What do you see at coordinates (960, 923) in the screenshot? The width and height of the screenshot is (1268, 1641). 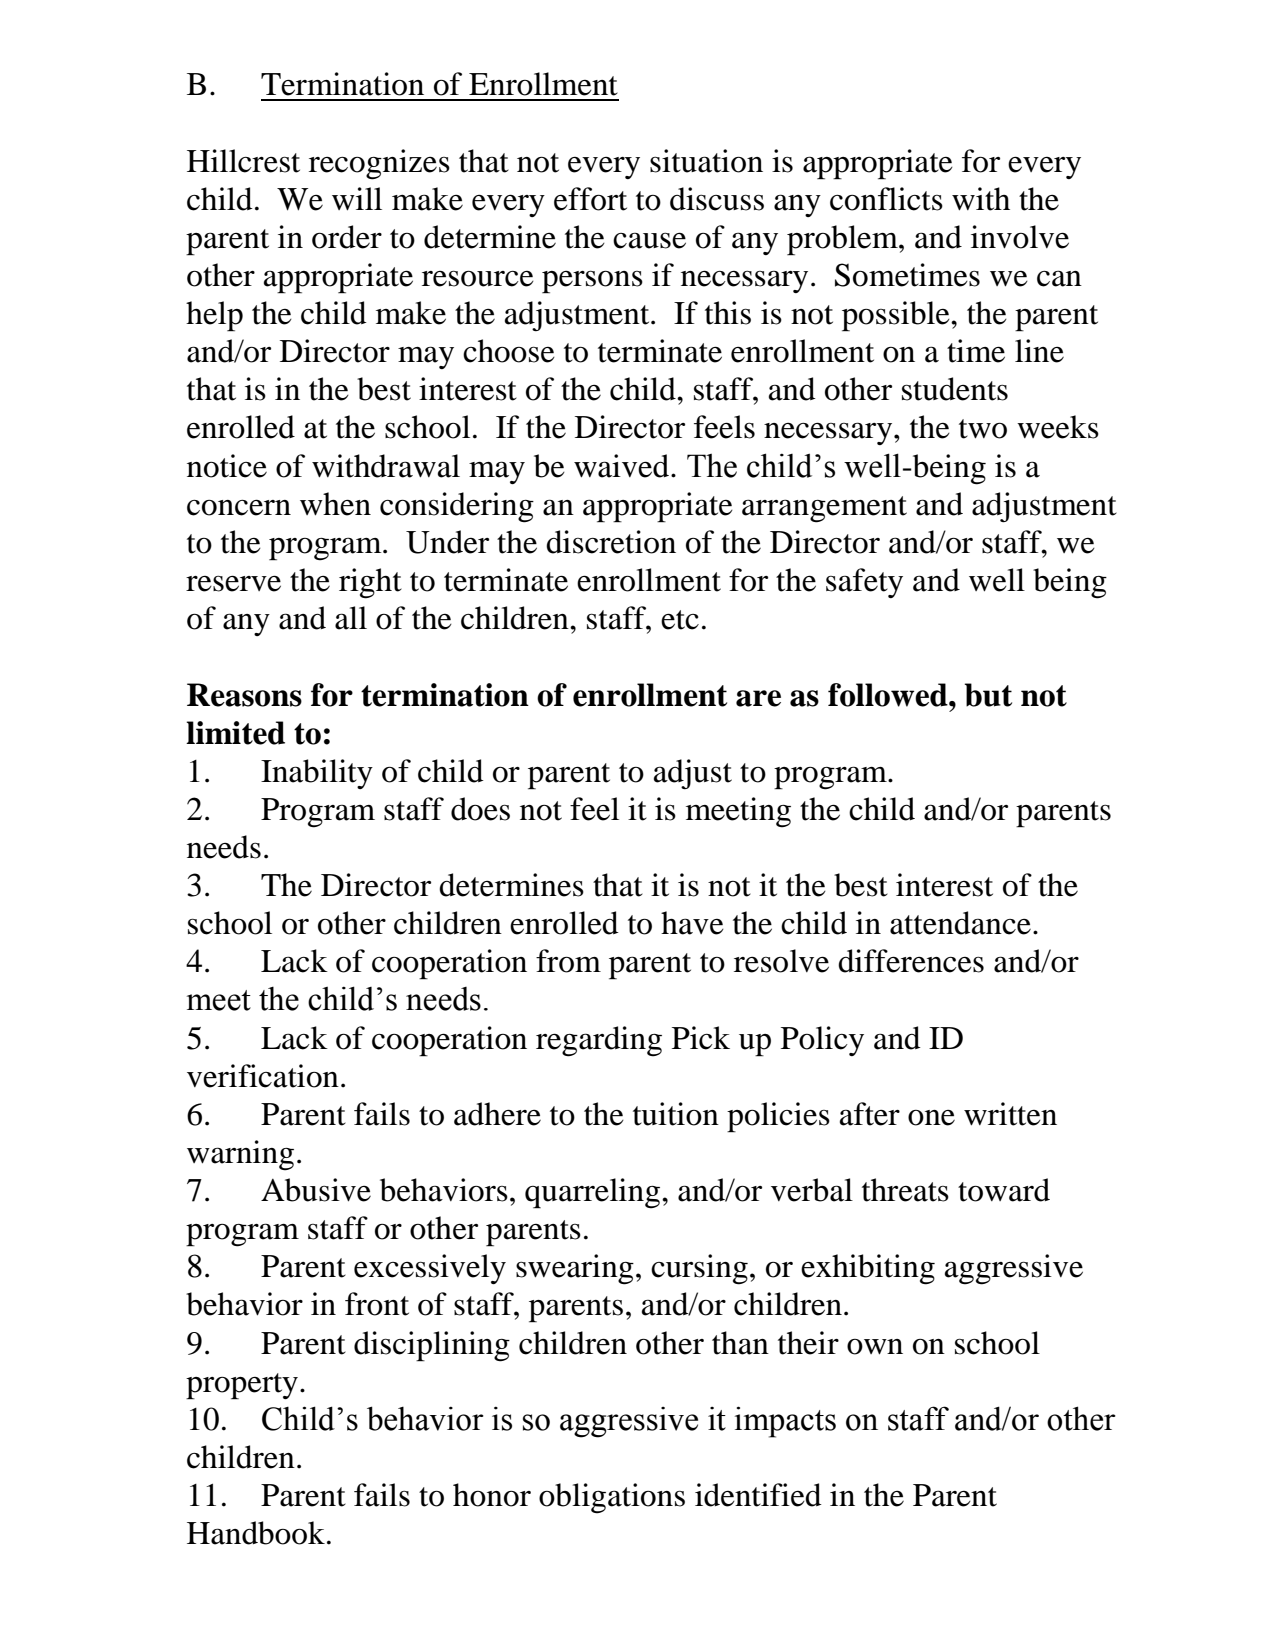 I see `attendance` at bounding box center [960, 923].
